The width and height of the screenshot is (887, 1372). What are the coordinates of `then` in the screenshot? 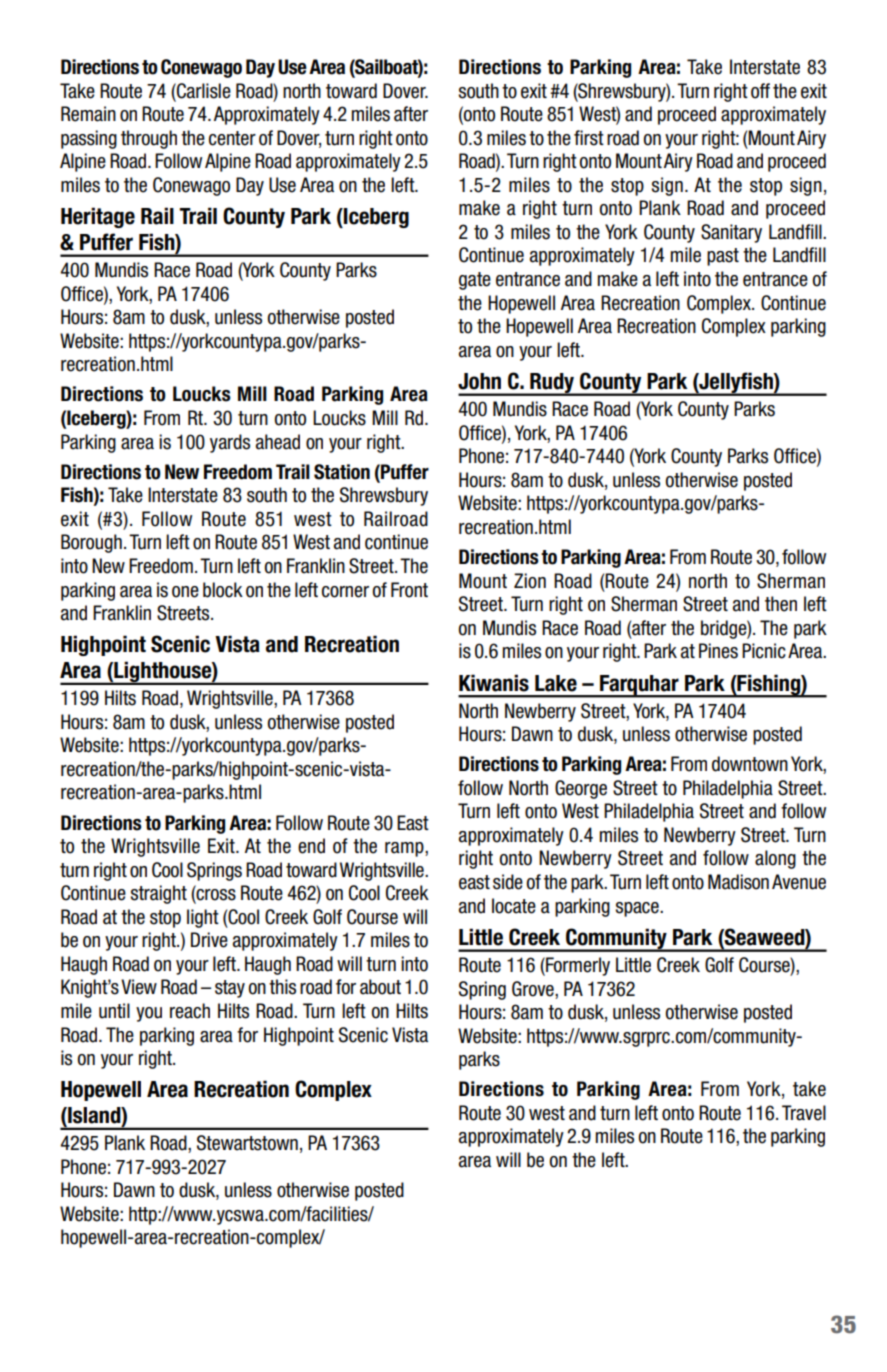 It's located at (781, 604).
